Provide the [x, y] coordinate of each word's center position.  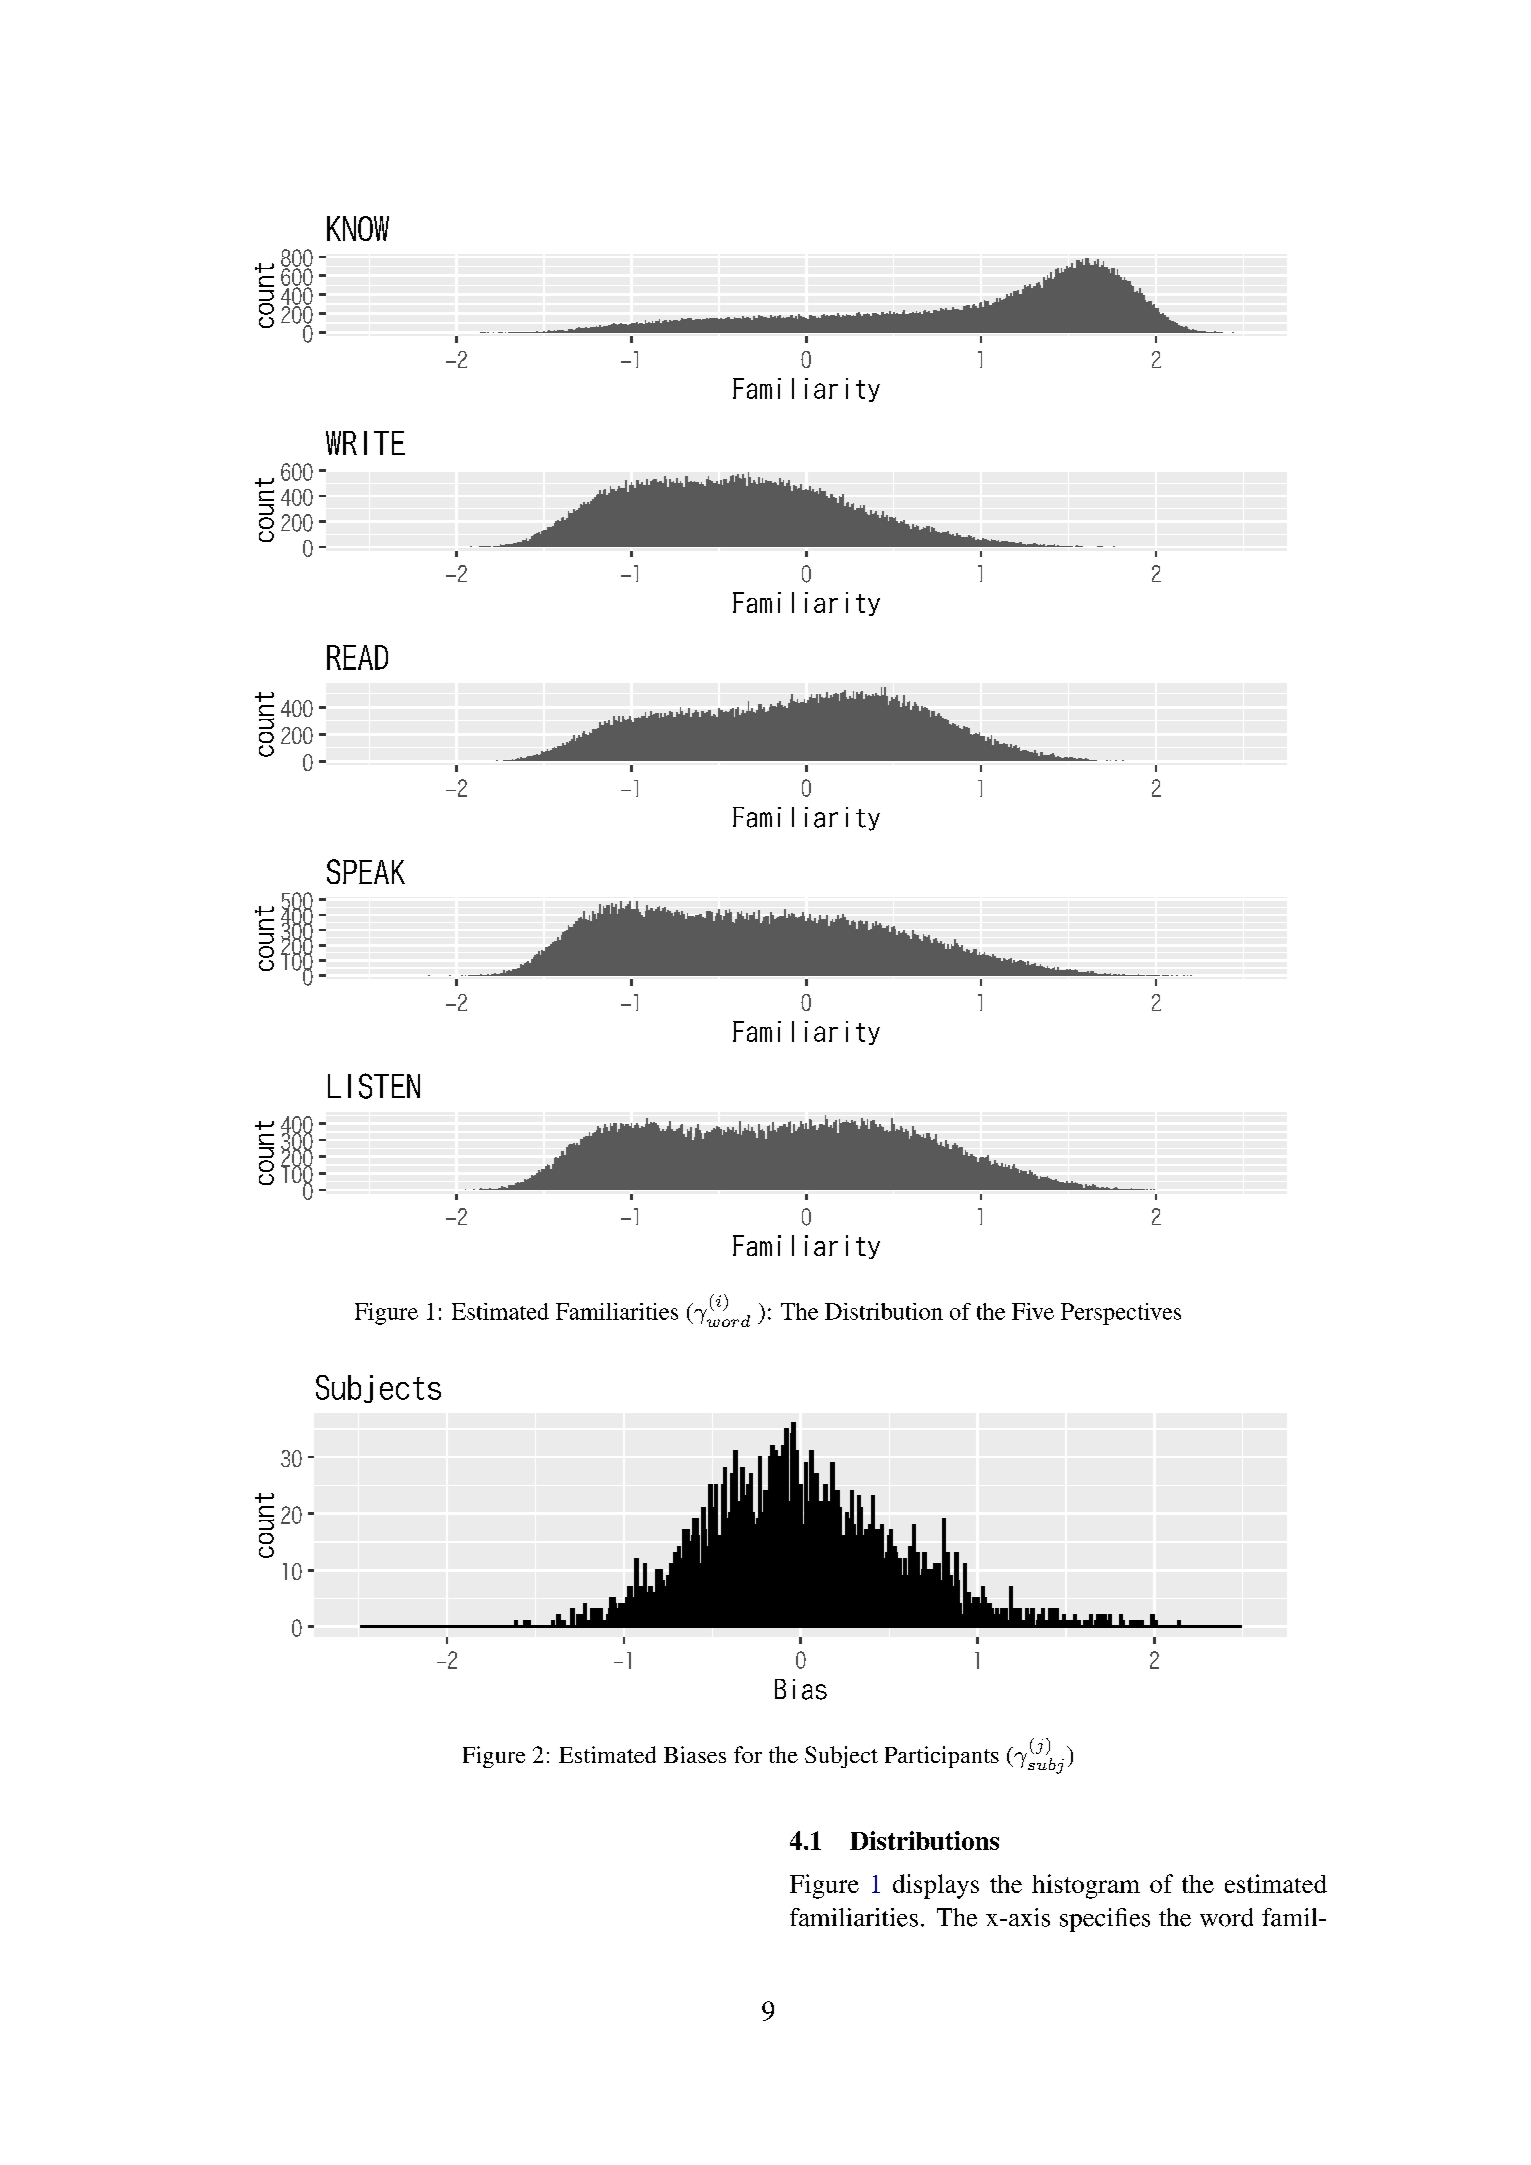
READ [357, 657]
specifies [1105, 1920]
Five [1033, 1311]
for [748, 1754]
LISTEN [374, 1086]
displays [936, 1886]
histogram [1086, 1886]
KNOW [358, 228]
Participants [942, 1757]
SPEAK [366, 871]
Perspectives [1121, 1314]
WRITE [365, 443]
